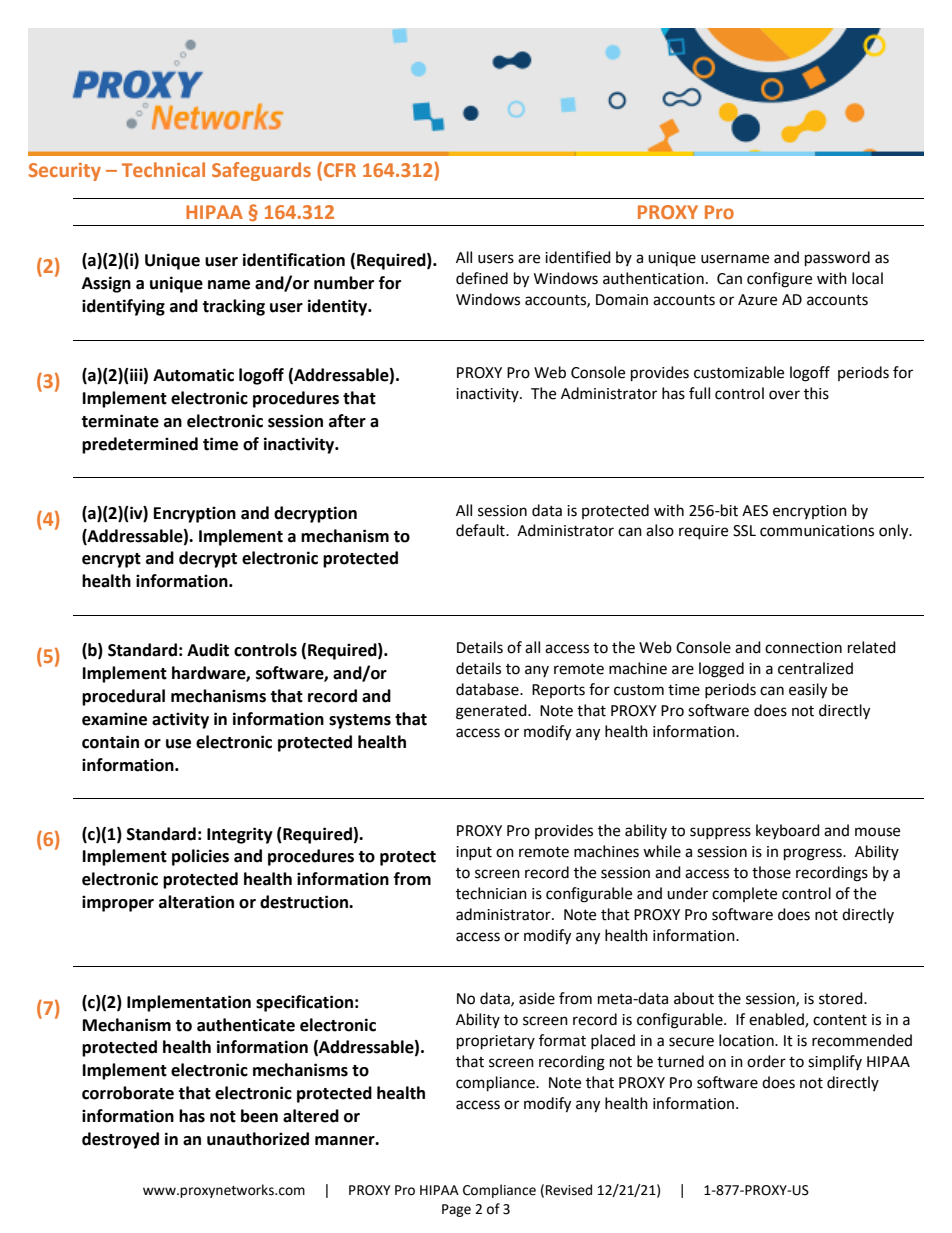 This screenshot has width=952, height=1233. Describe the element at coordinates (123, 697) in the screenshot. I see `procedural` at that location.
